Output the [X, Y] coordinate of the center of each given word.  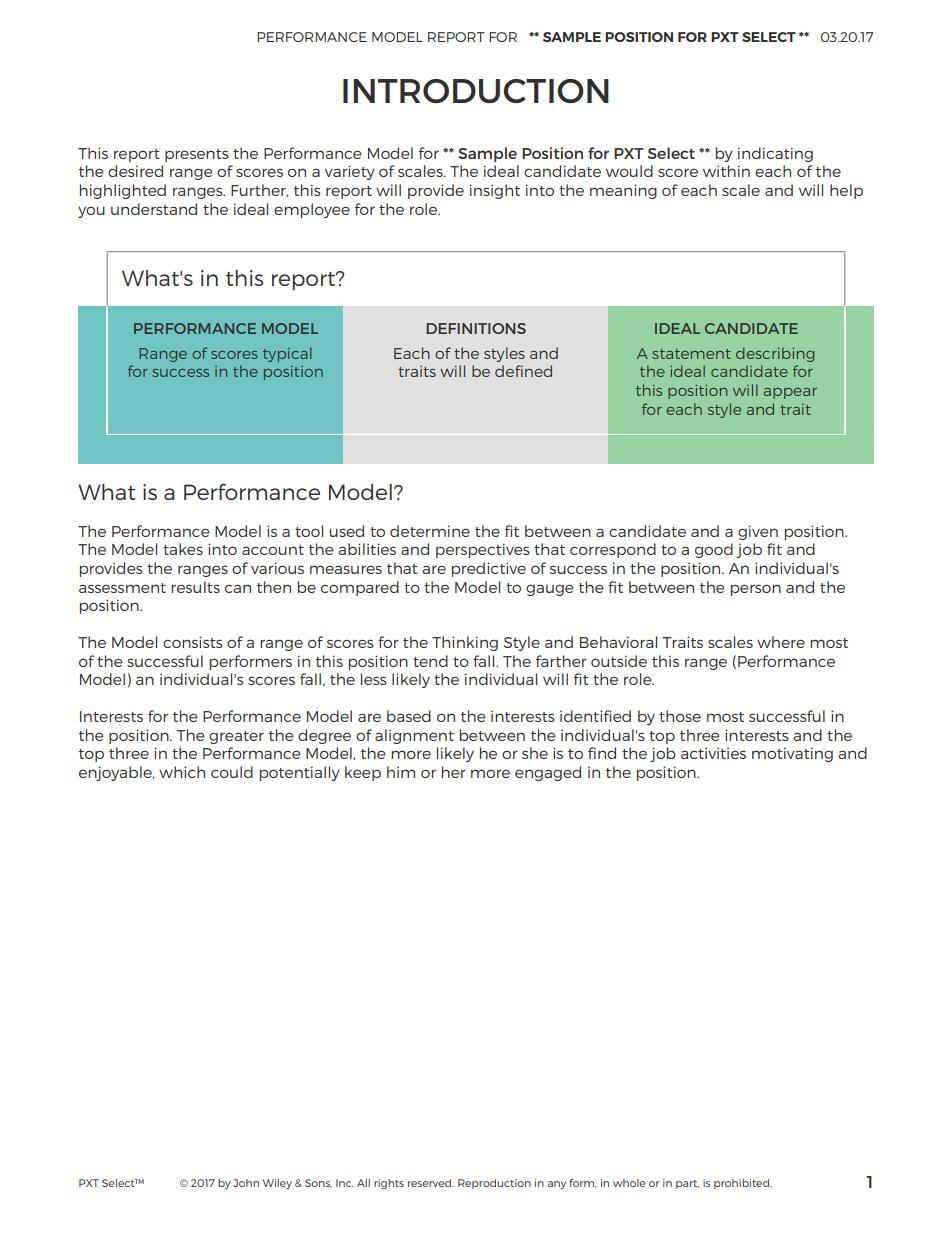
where [781, 642]
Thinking [465, 643]
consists [193, 642]
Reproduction [494, 1184]
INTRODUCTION [476, 91]
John [246, 1183]
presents [197, 155]
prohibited [742, 1184]
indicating [775, 154]
